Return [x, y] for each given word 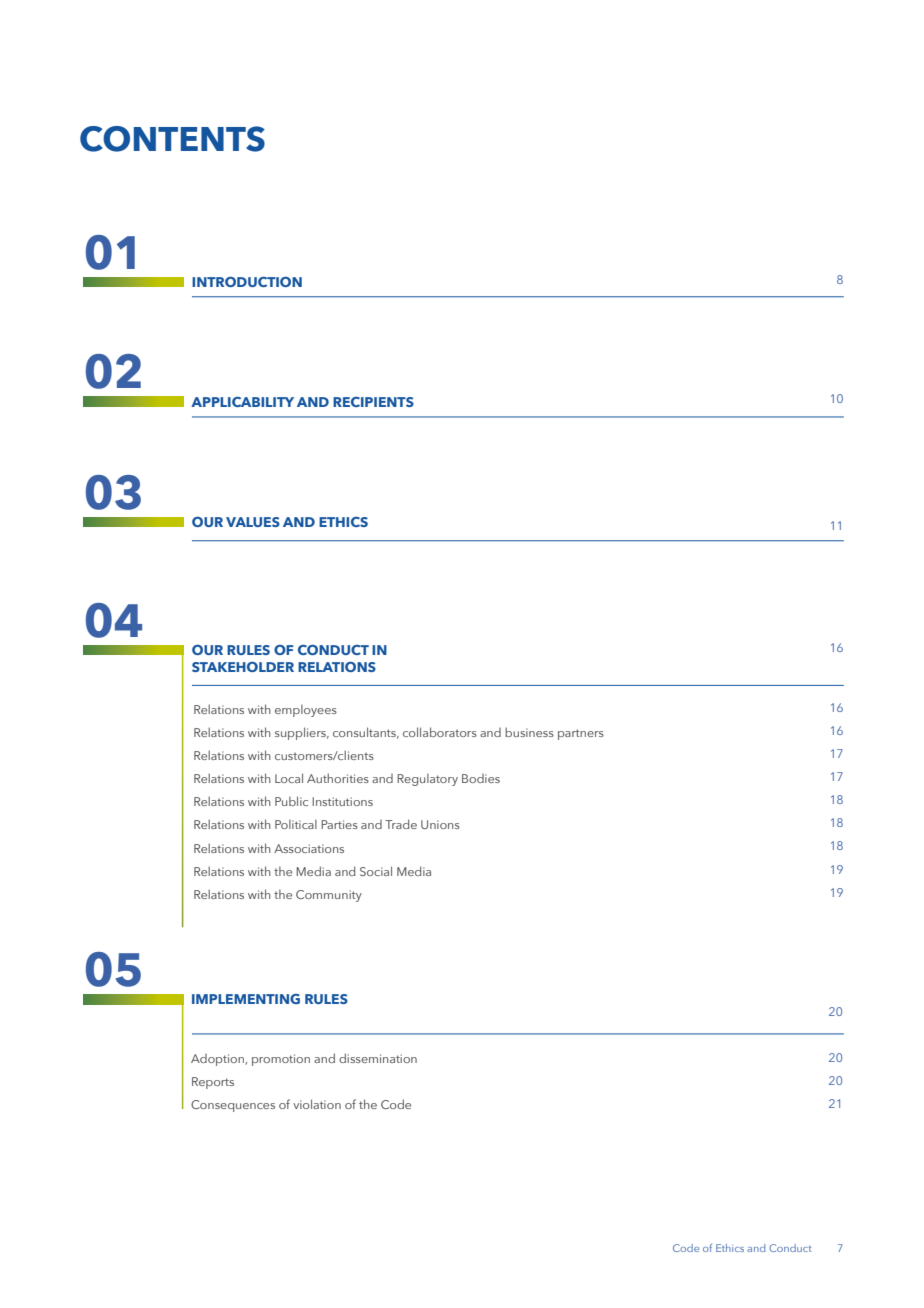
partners [581, 734]
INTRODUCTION [247, 282]
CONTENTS [172, 139]
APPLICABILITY [242, 402]
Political [296, 824]
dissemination [378, 1058]
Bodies [481, 778]
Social [376, 871]
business [529, 732]
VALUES [253, 522]
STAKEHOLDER [243, 667]
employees [306, 711]
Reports [213, 1083]
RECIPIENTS [373, 402]
